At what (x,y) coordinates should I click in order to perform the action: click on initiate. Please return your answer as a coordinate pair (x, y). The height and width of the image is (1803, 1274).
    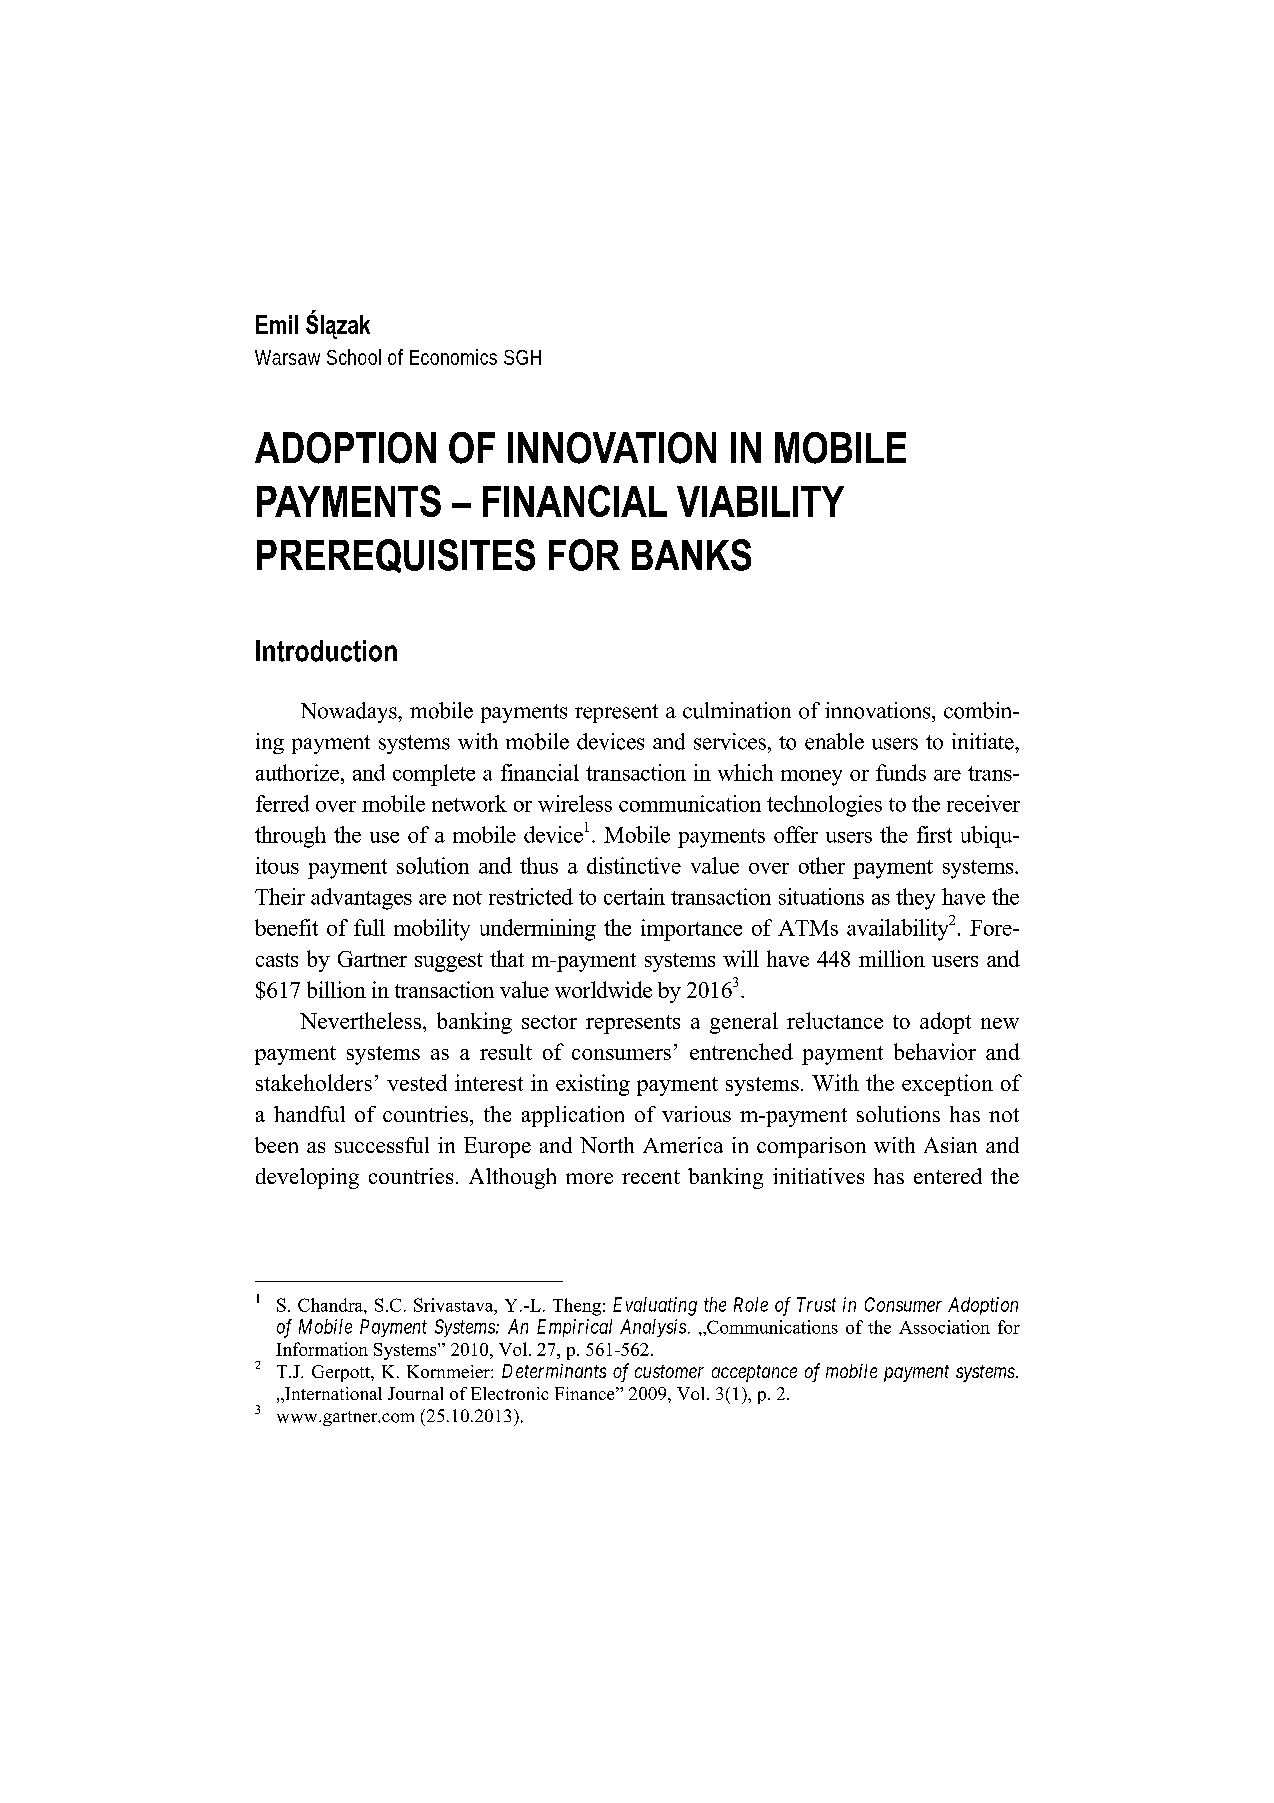
    Looking at the image, I should click on (984, 741).
